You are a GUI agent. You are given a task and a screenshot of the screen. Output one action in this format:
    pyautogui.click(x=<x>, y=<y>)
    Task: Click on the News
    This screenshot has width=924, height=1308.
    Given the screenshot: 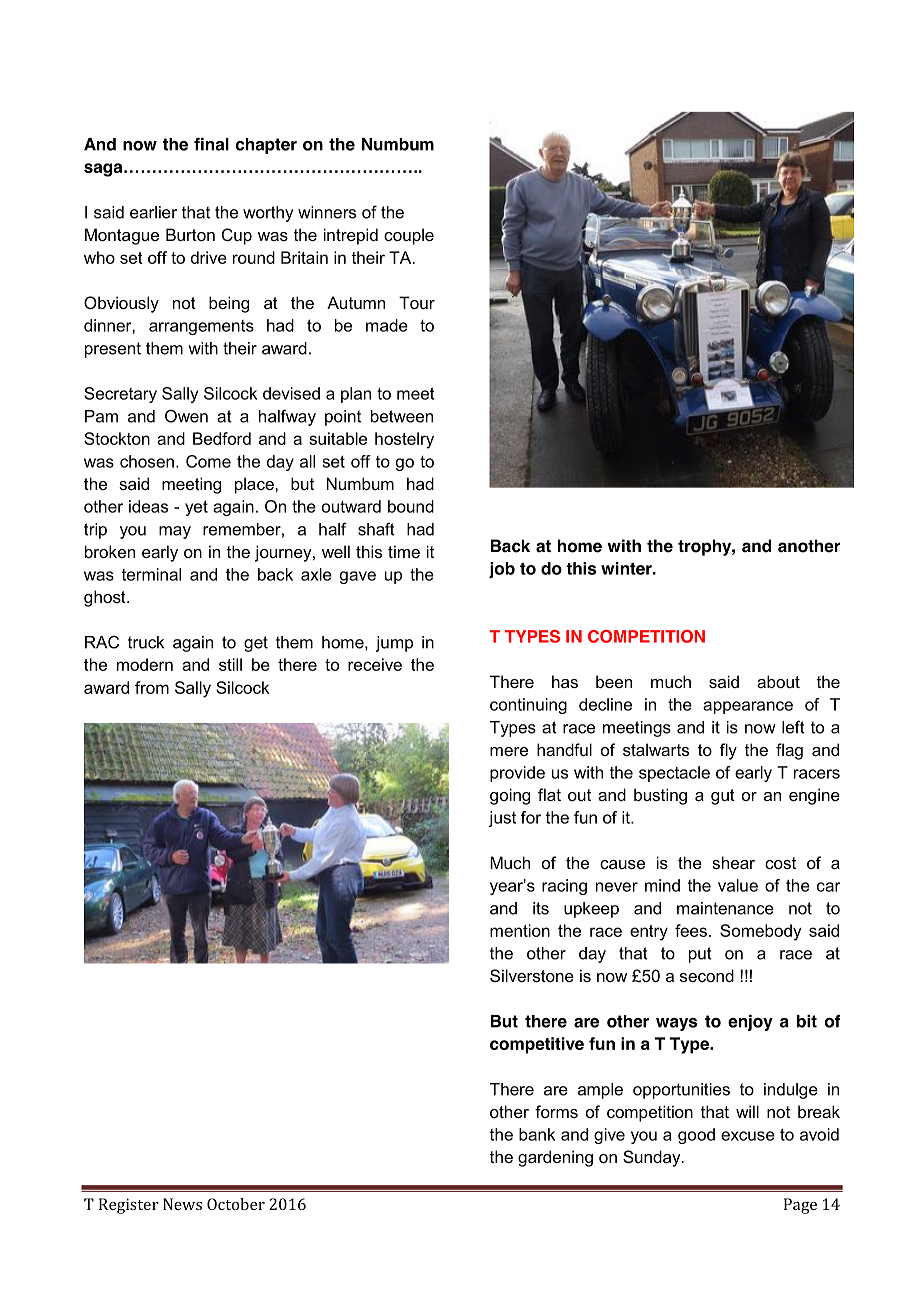 What is the action you would take?
    pyautogui.click(x=182, y=1204)
